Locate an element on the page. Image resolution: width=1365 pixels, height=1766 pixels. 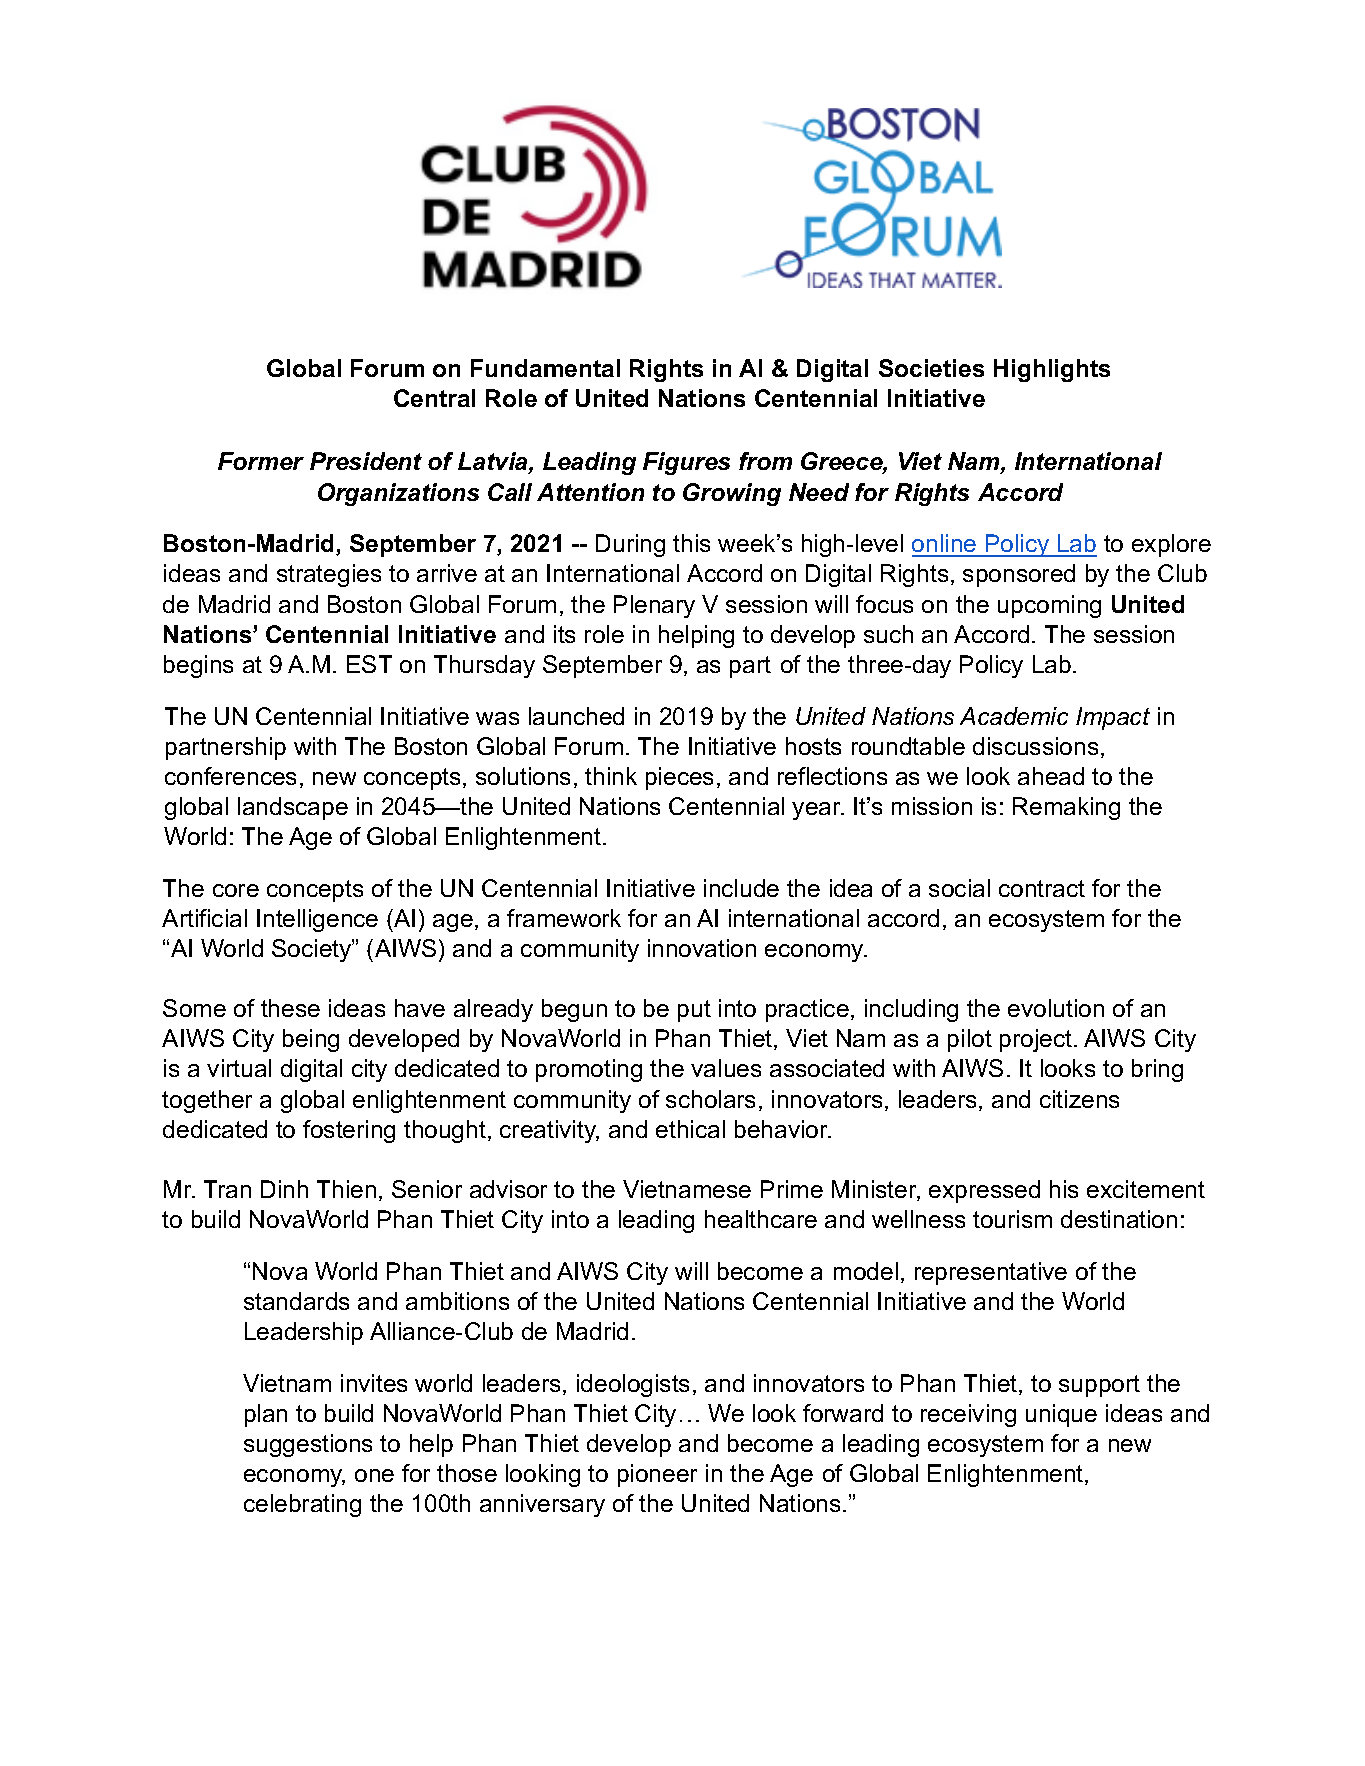
include is located at coordinates (741, 888).
